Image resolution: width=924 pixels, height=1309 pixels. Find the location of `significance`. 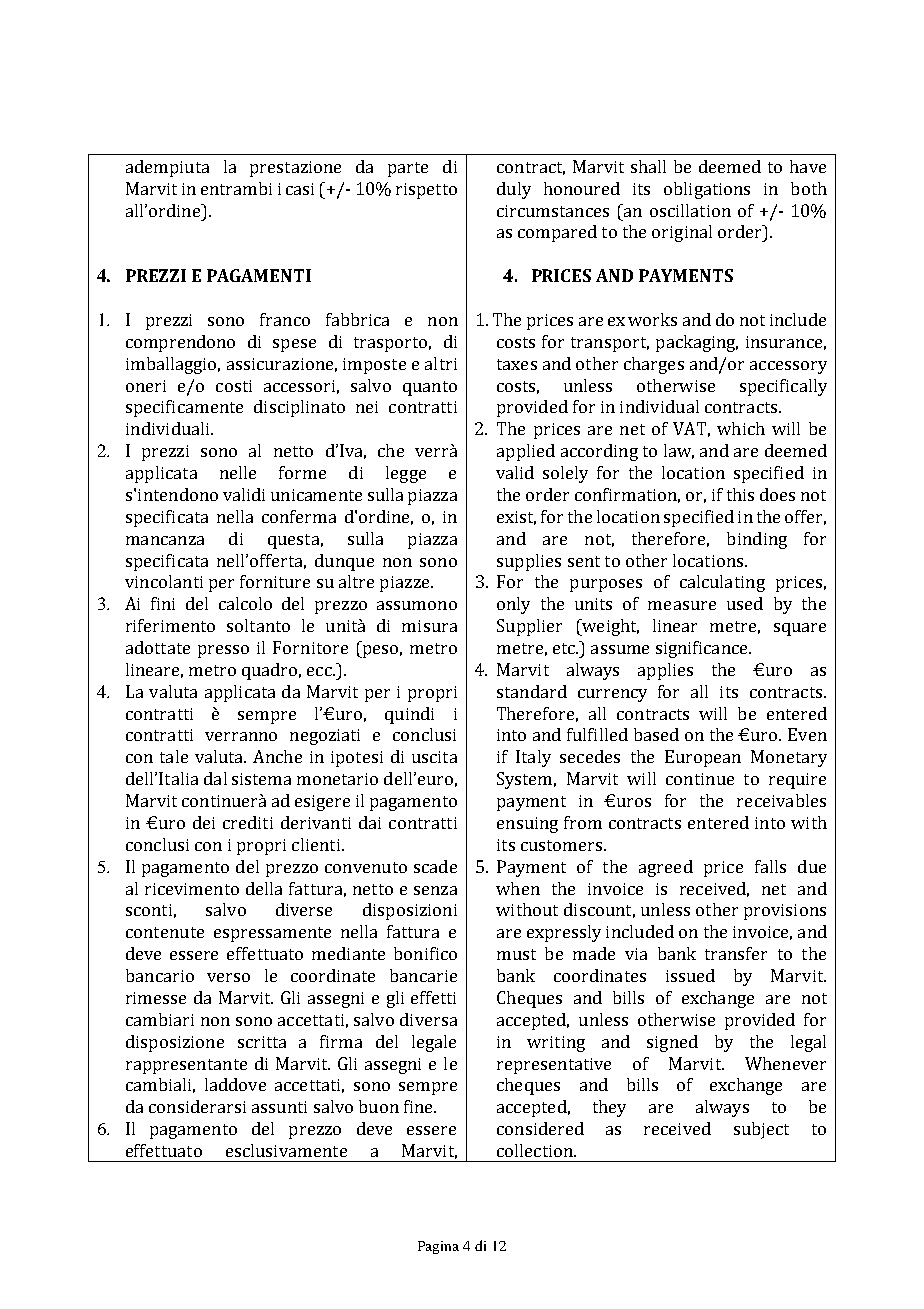

significance is located at coordinates (703, 649).
